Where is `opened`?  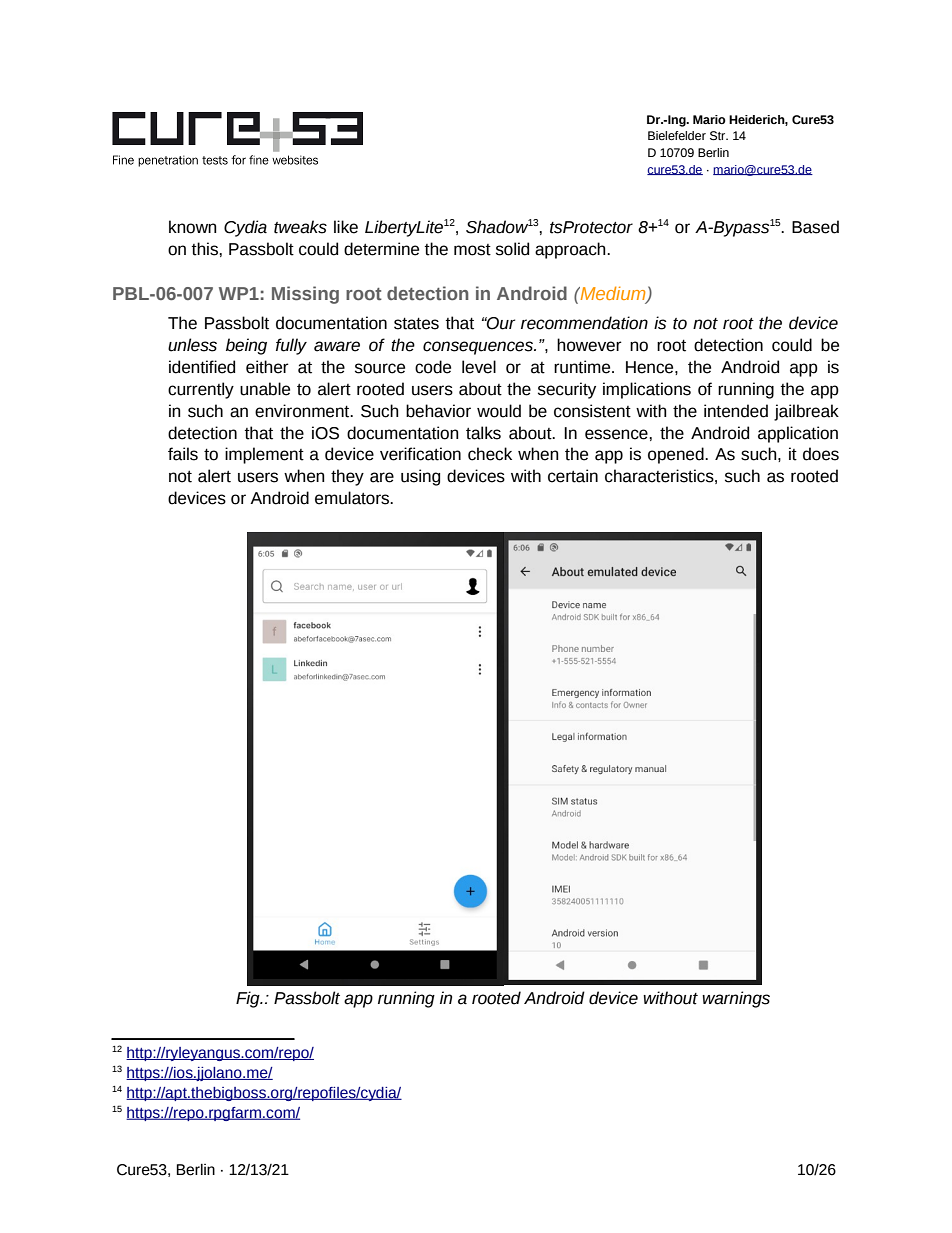
opened is located at coordinates (677, 455).
